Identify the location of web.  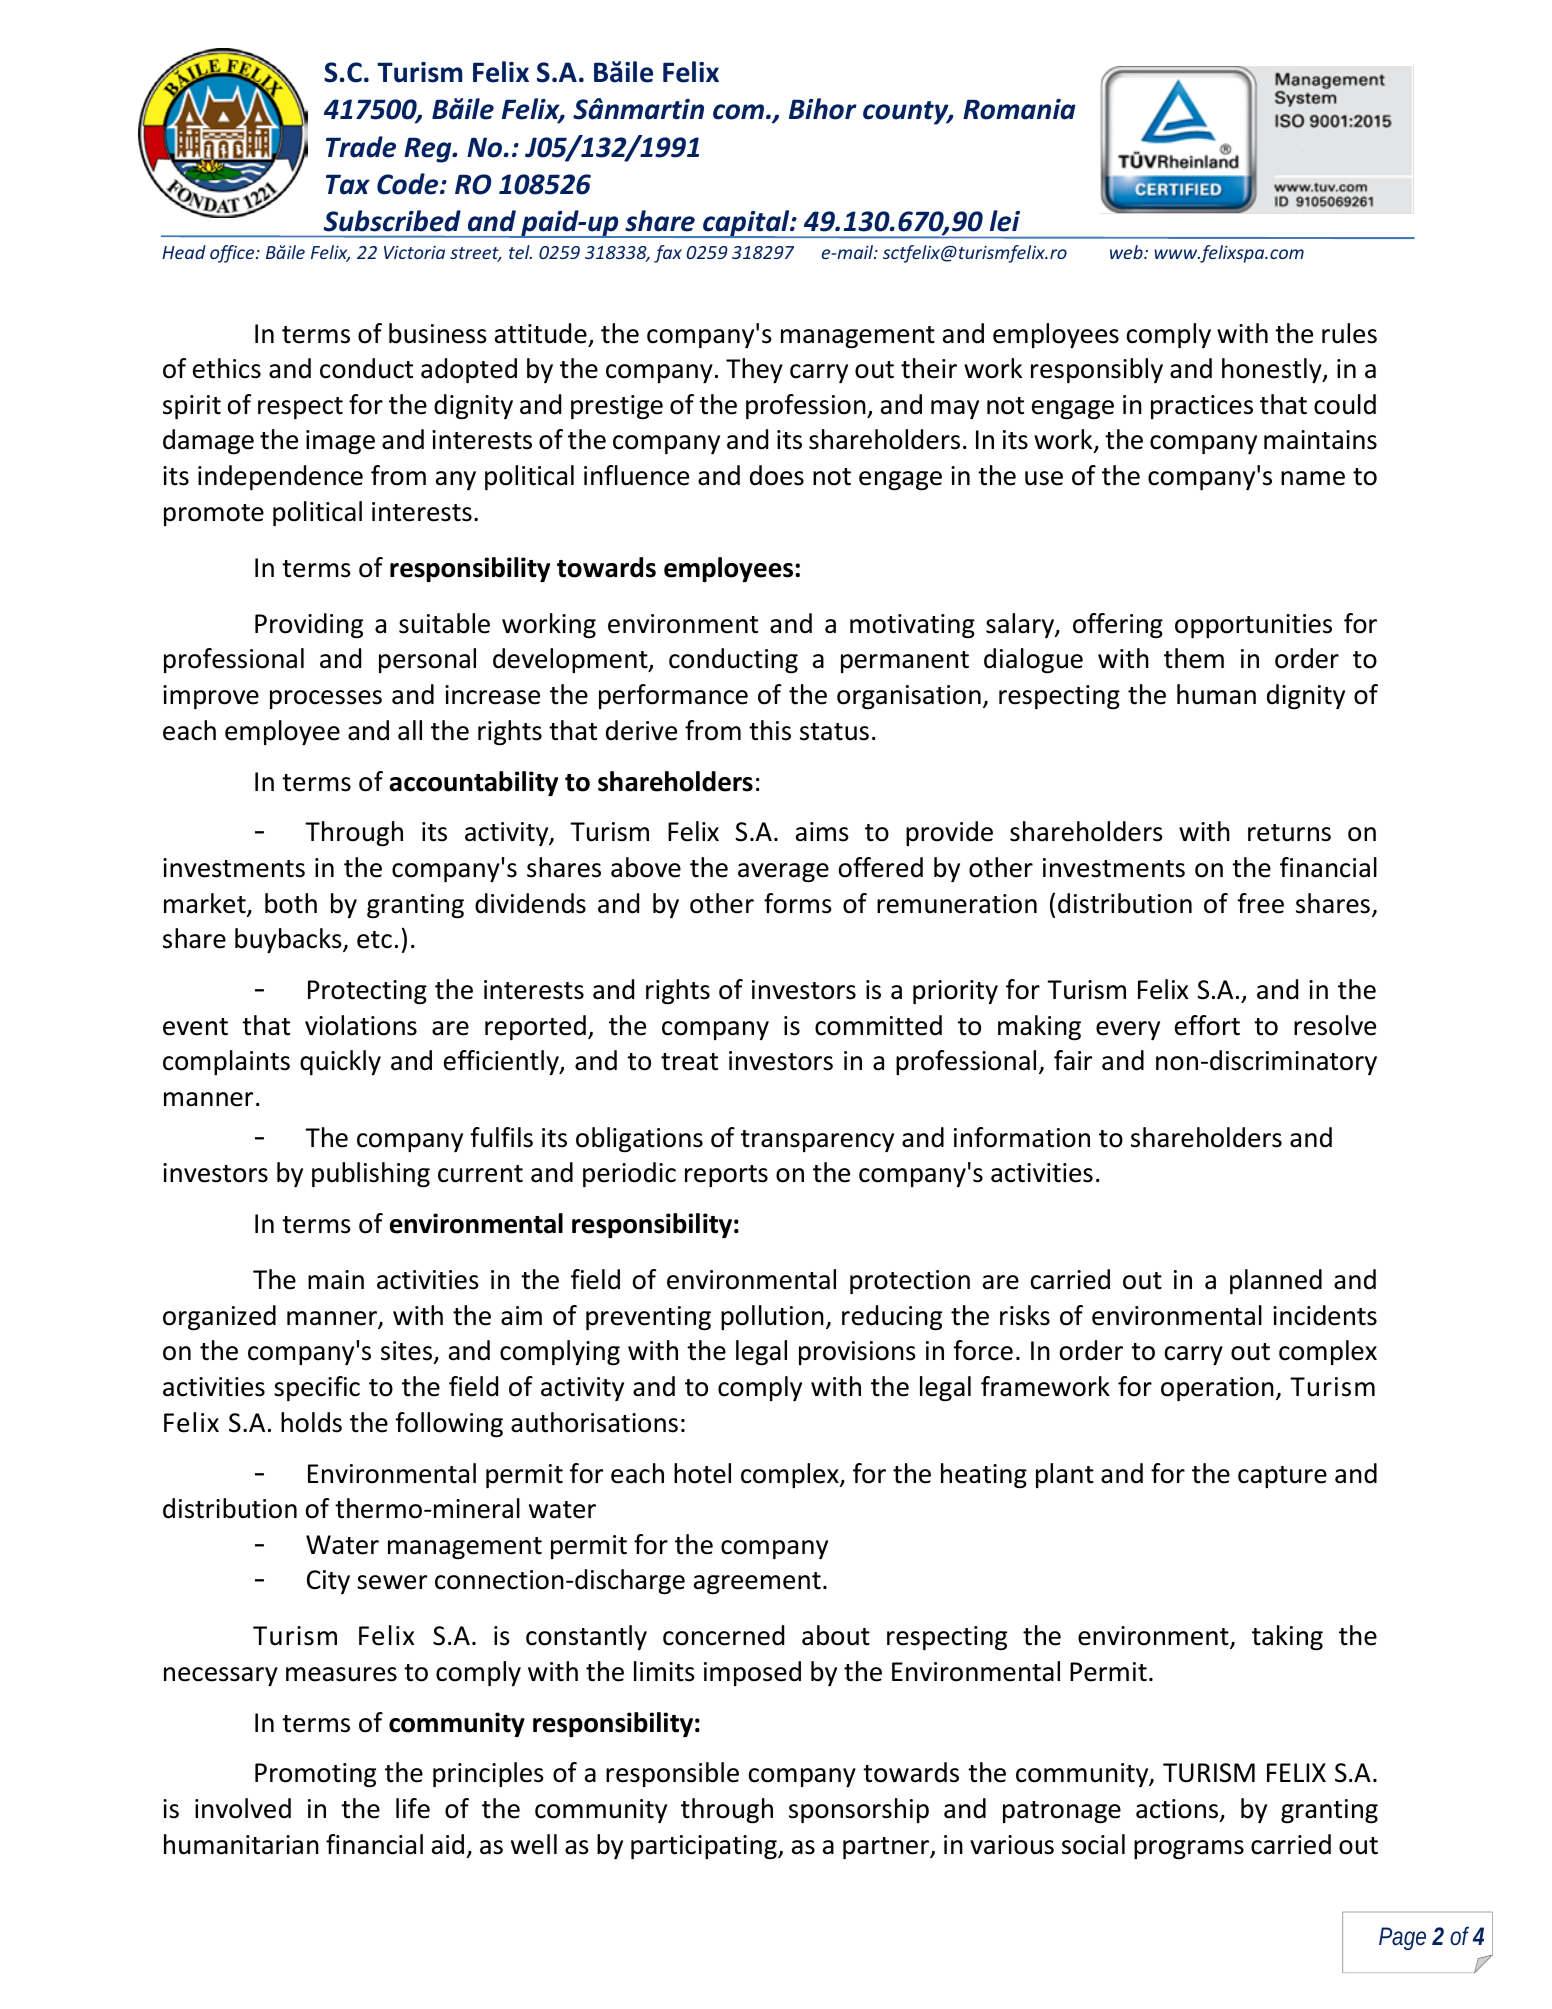
(1127, 252).
